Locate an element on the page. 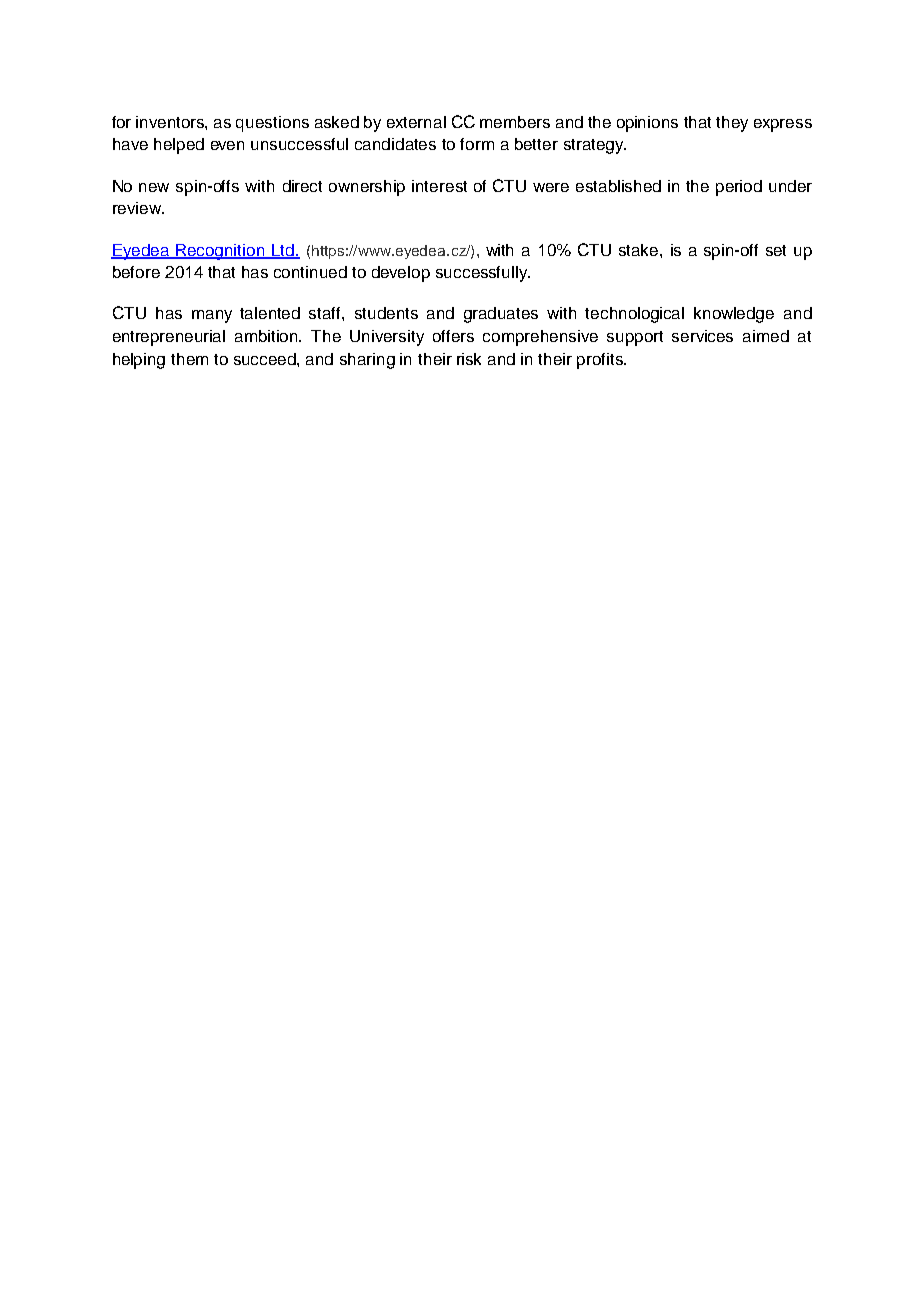  period is located at coordinates (739, 188).
